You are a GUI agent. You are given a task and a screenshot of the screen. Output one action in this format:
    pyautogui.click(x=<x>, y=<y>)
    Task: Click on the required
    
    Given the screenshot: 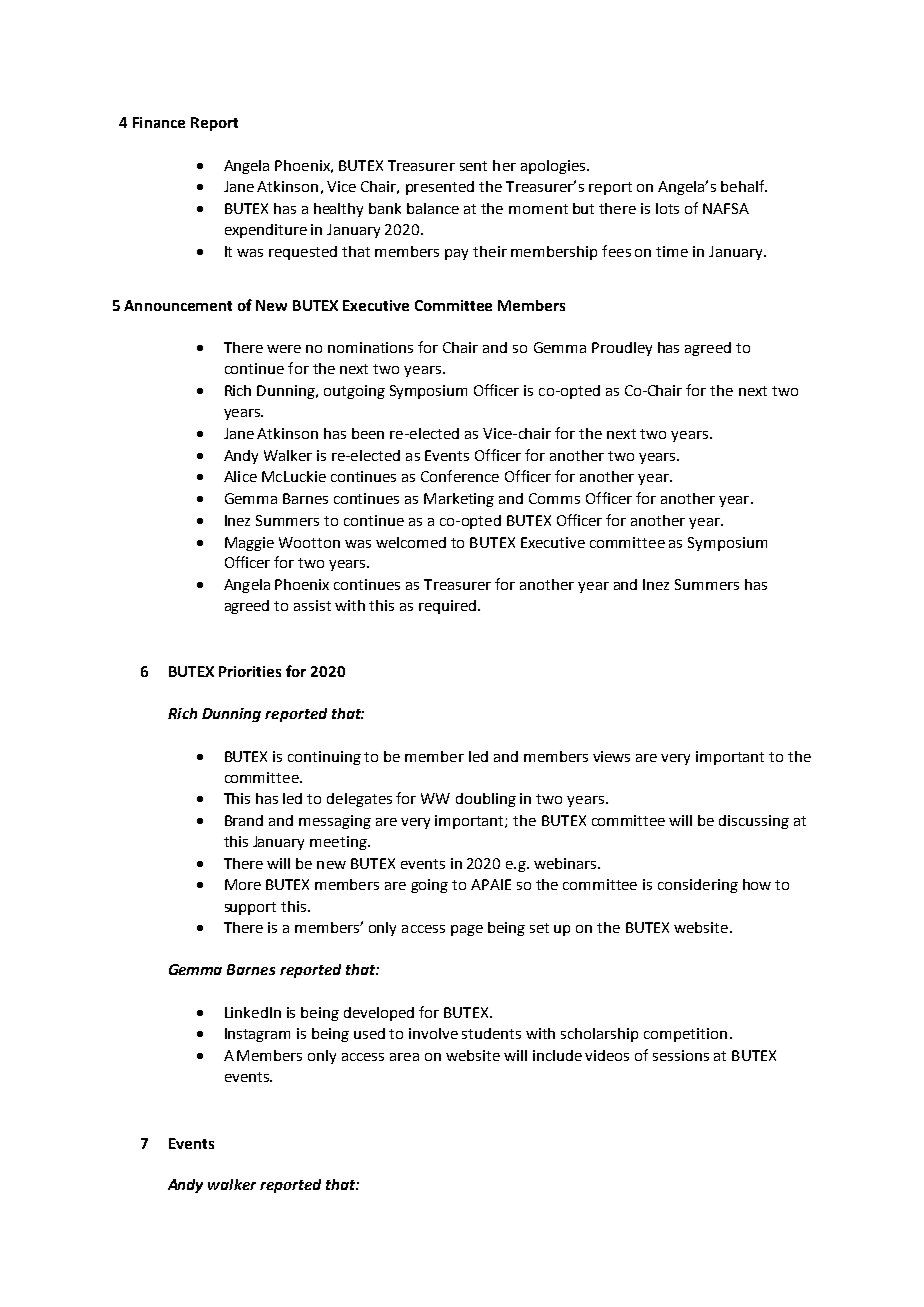 What is the action you would take?
    pyautogui.click(x=449, y=607)
